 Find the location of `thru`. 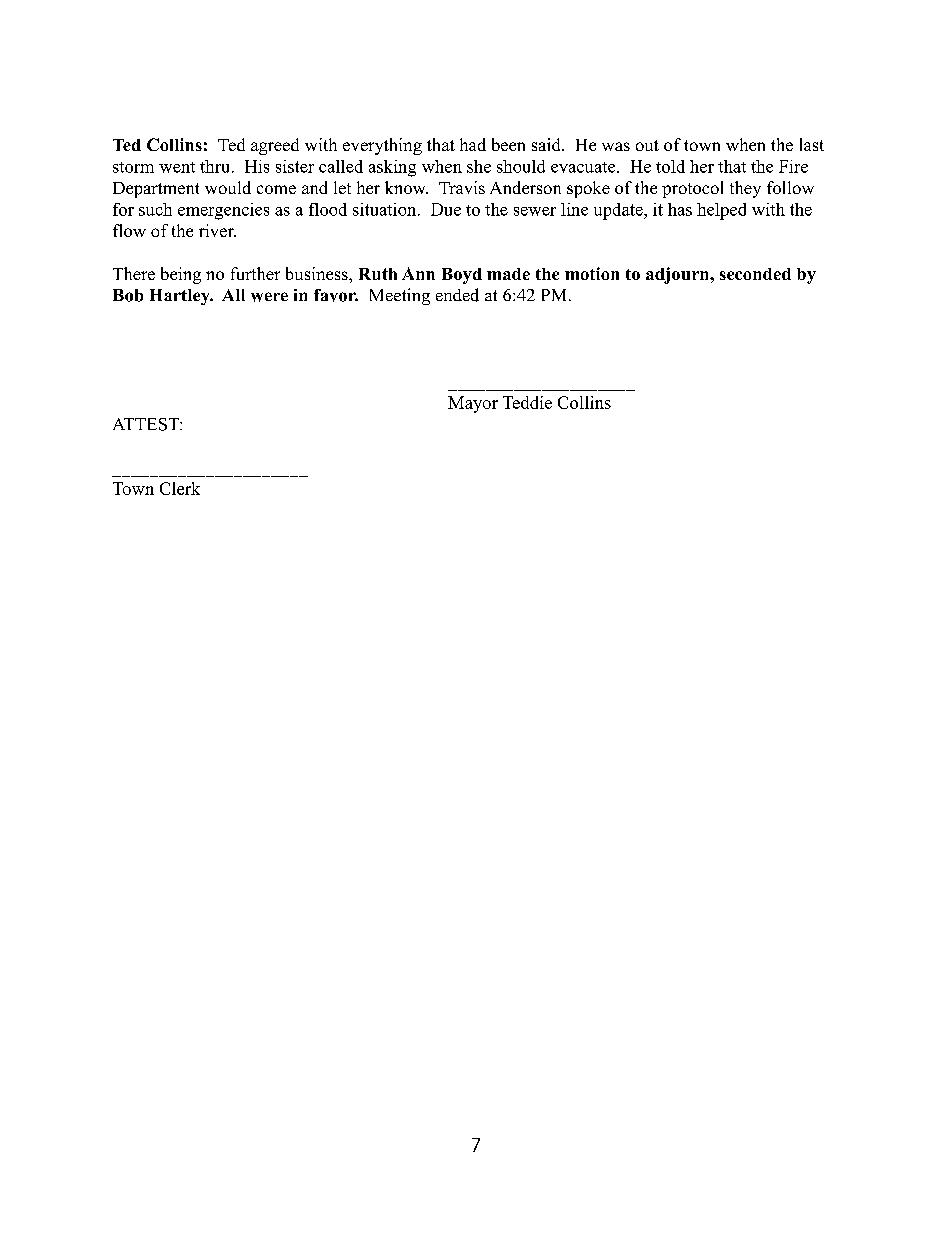

thru is located at coordinates (216, 166).
